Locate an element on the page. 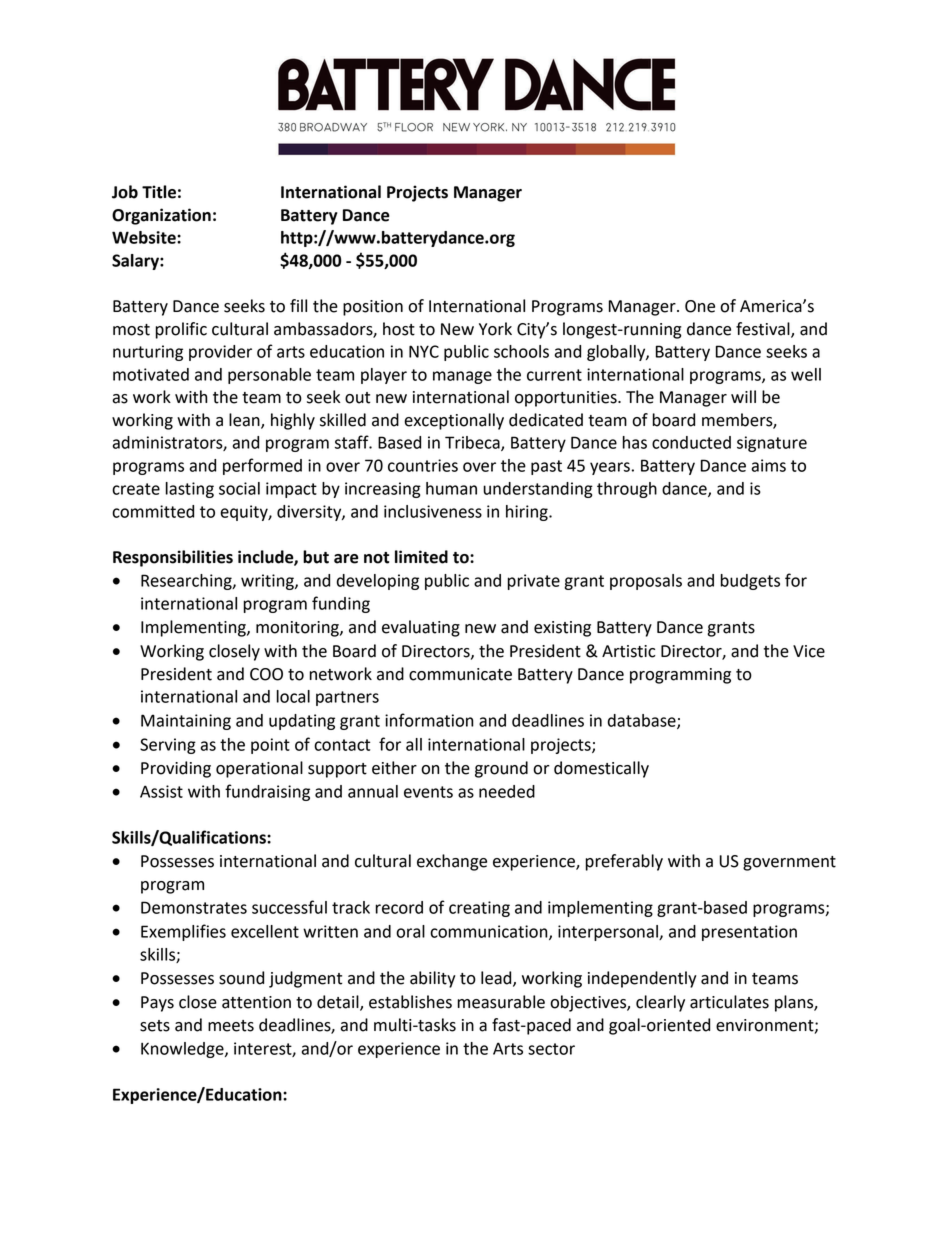  measurable is located at coordinates (501, 1002).
